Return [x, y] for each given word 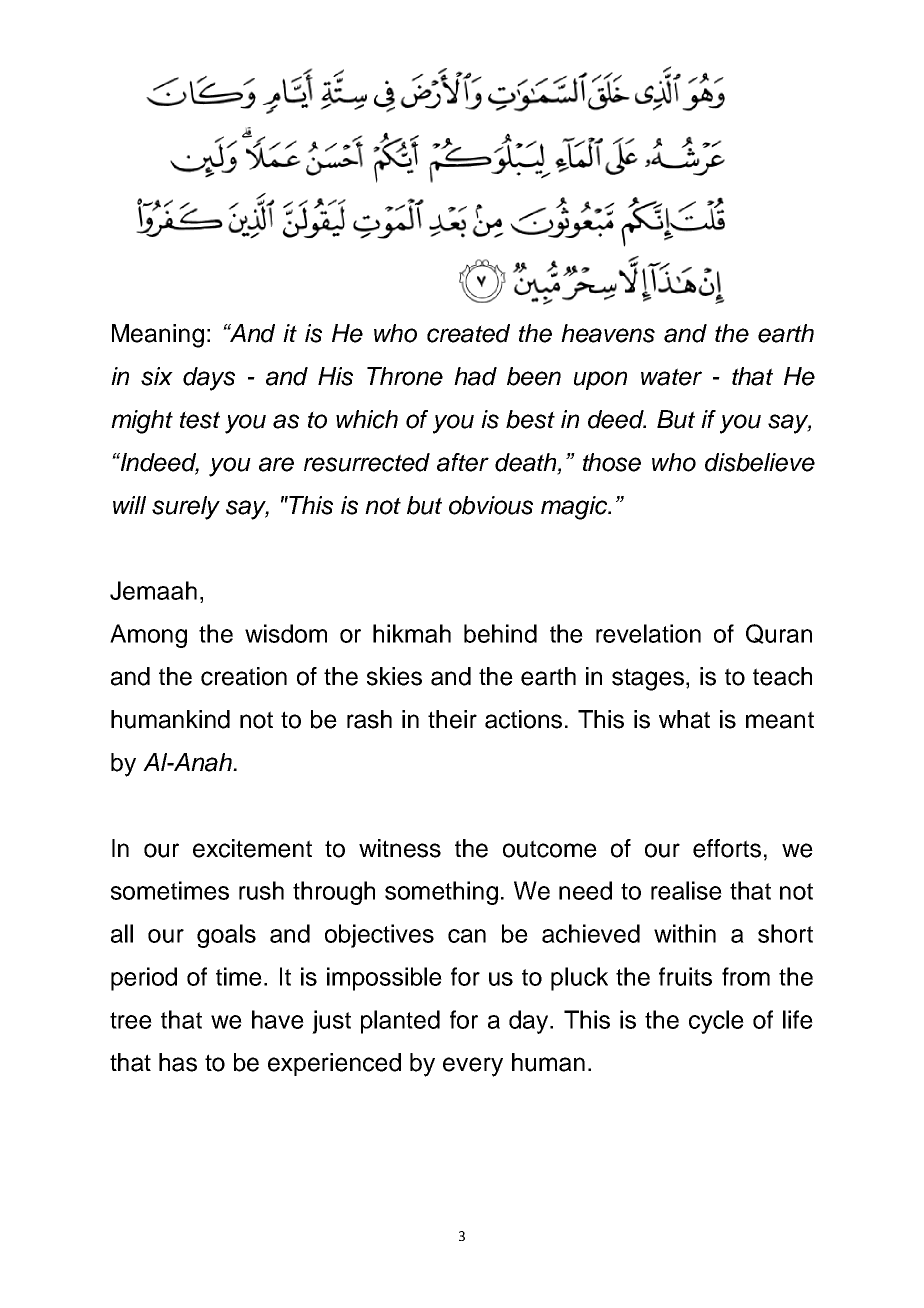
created [468, 333]
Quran [779, 634]
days [209, 379]
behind [500, 633]
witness [400, 848]
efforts [727, 848]
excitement [252, 848]
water [671, 377]
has [178, 1062]
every [473, 1067]
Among [148, 636]
